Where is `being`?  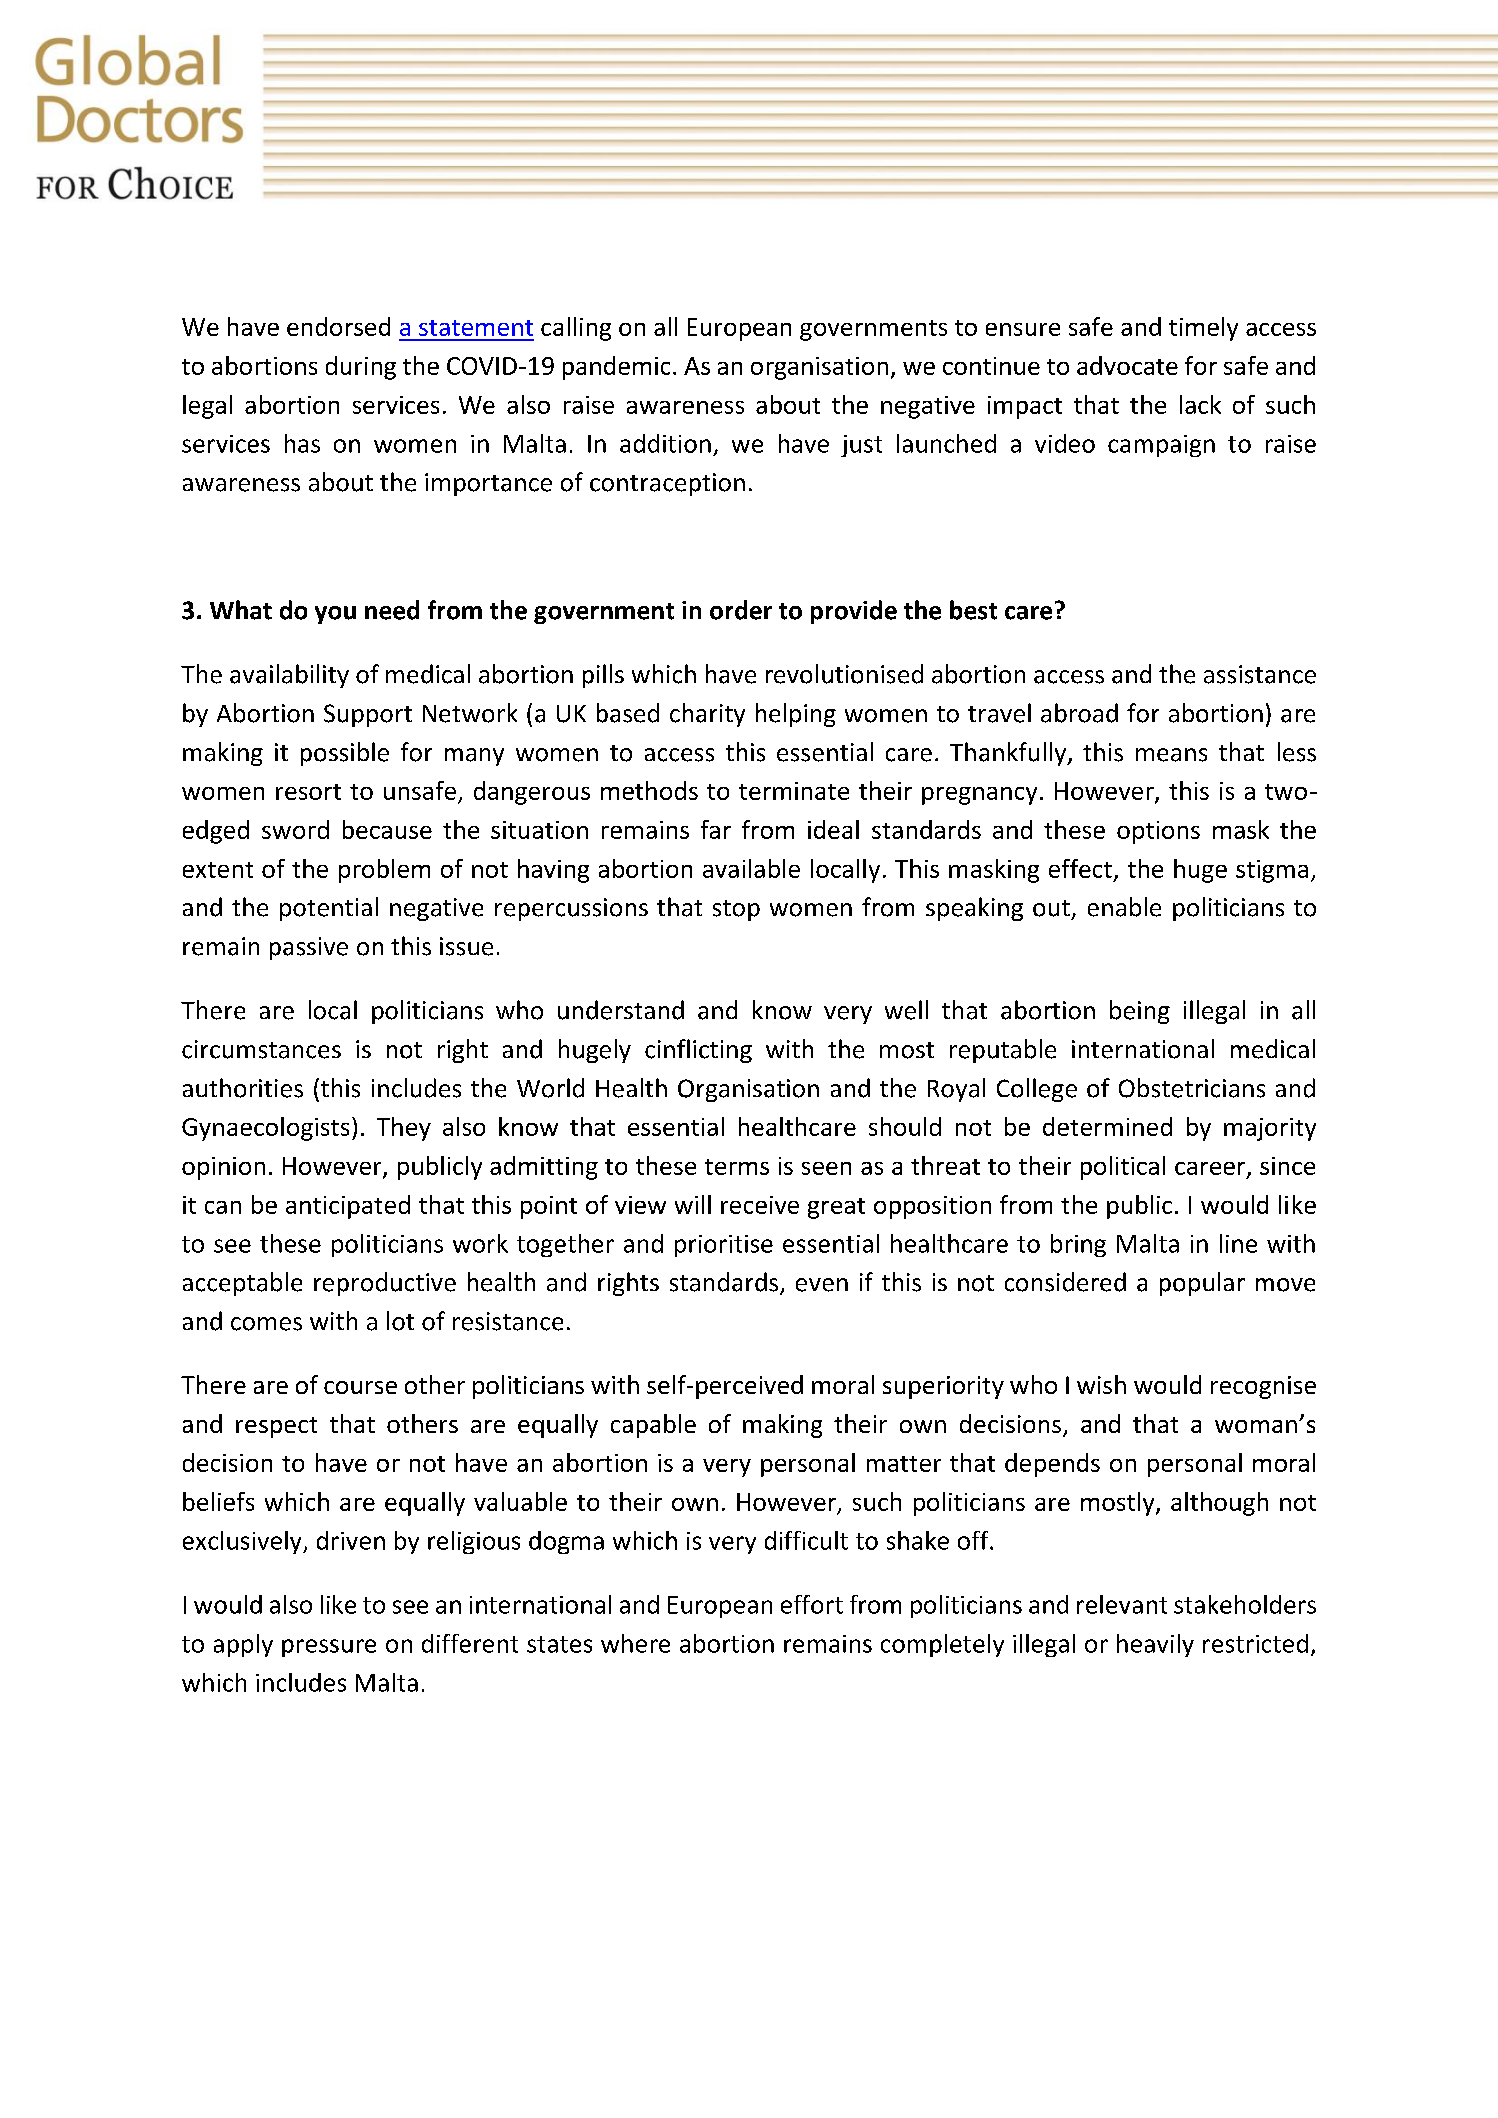 being is located at coordinates (1140, 1012).
